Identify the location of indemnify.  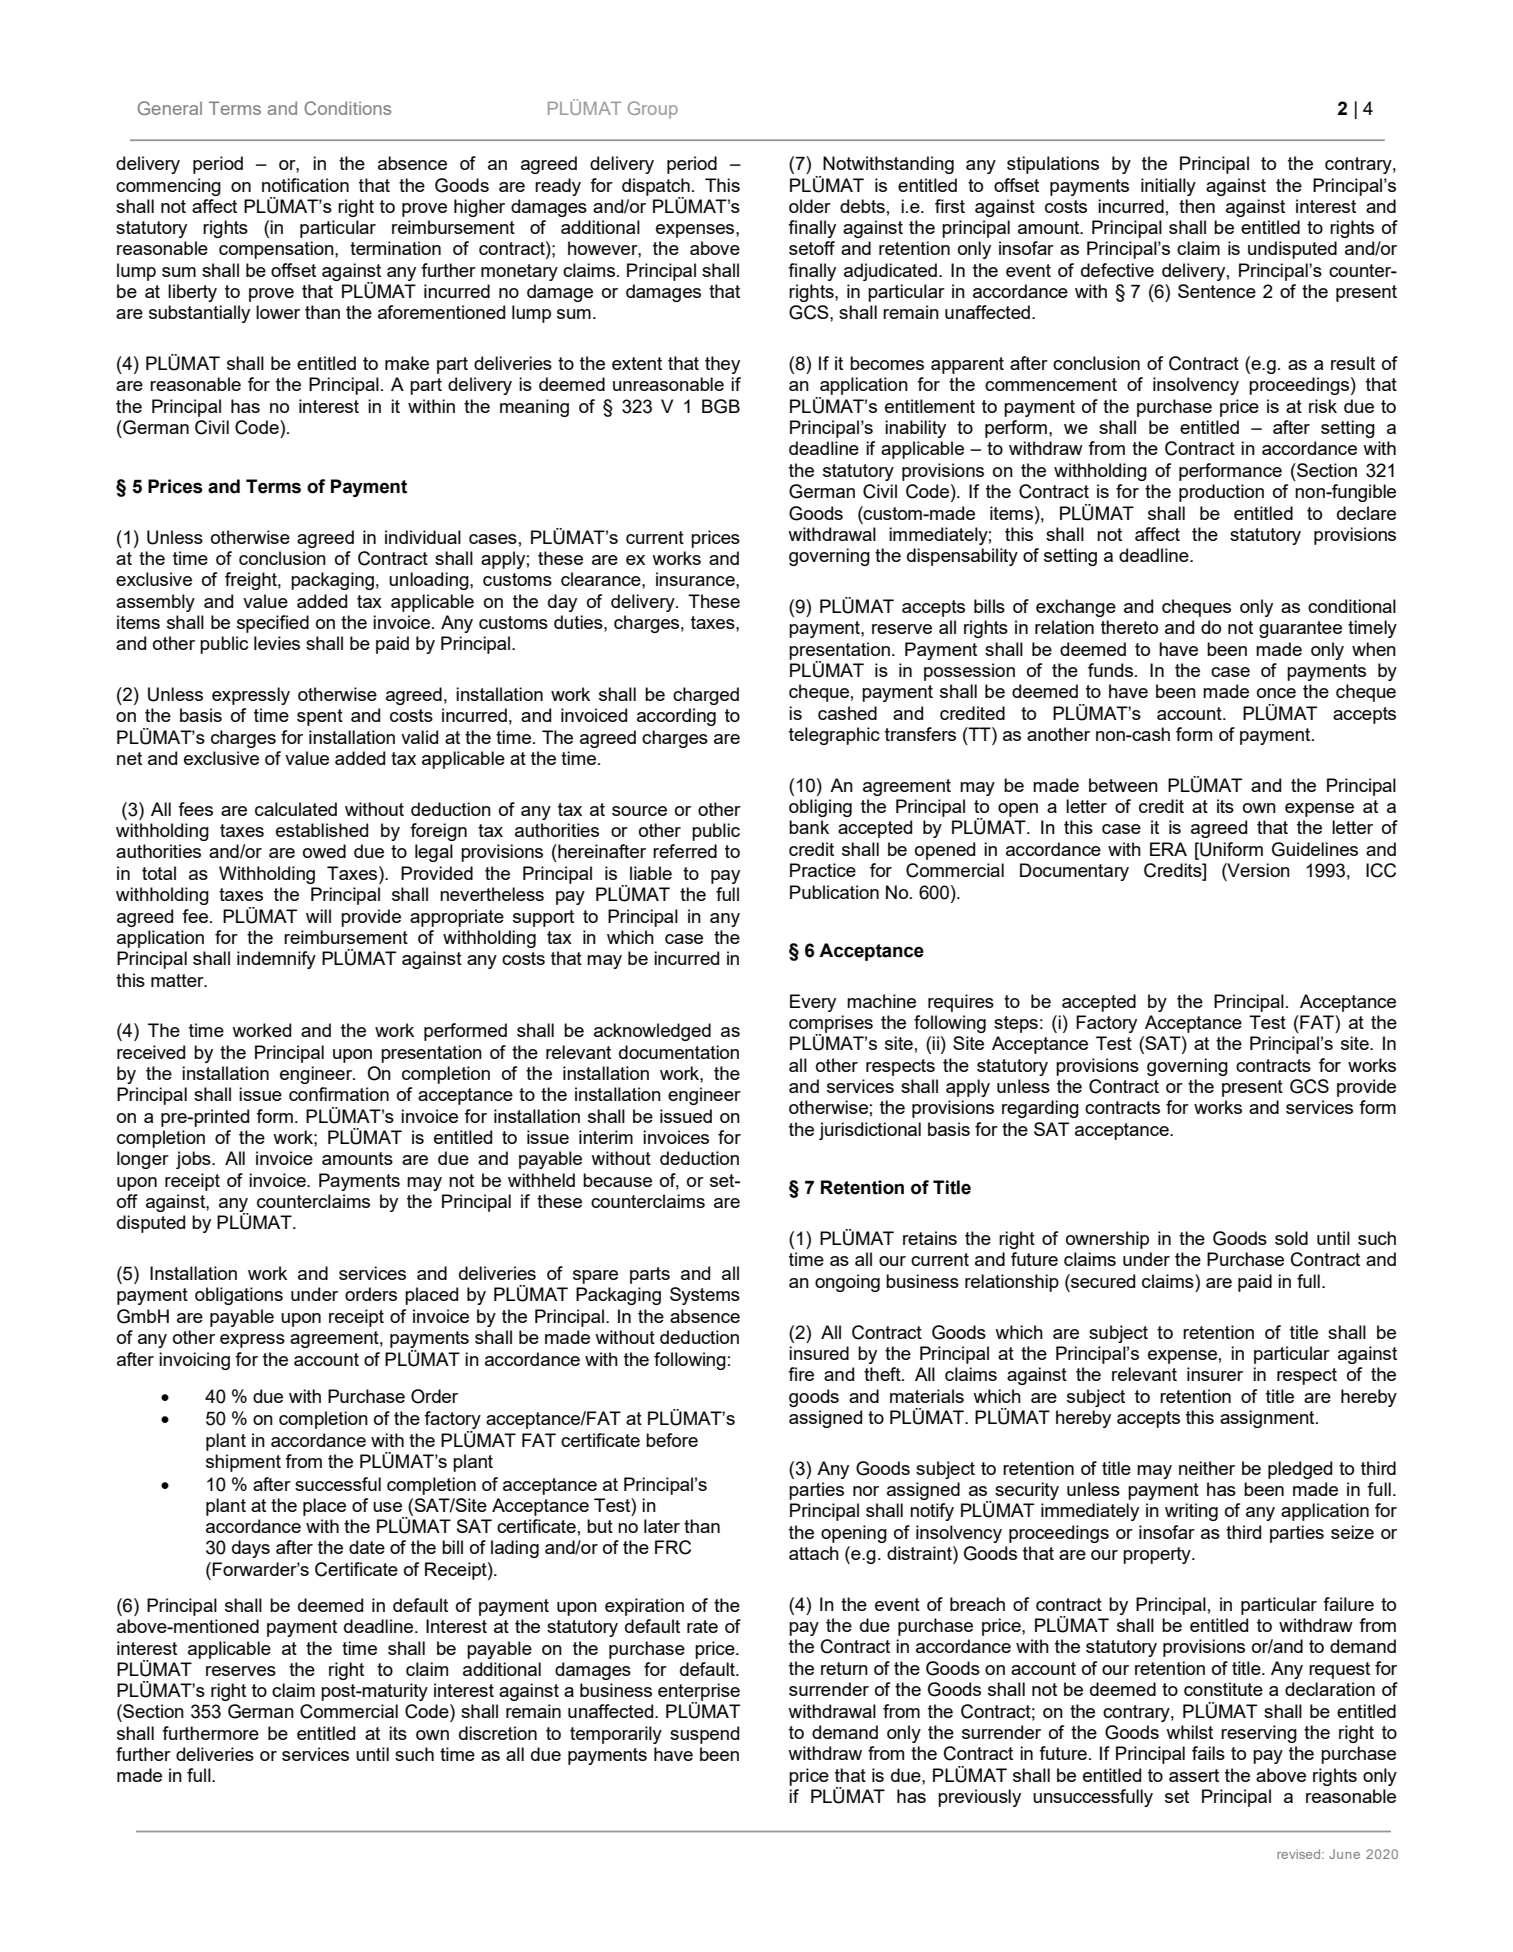
(276, 960).
